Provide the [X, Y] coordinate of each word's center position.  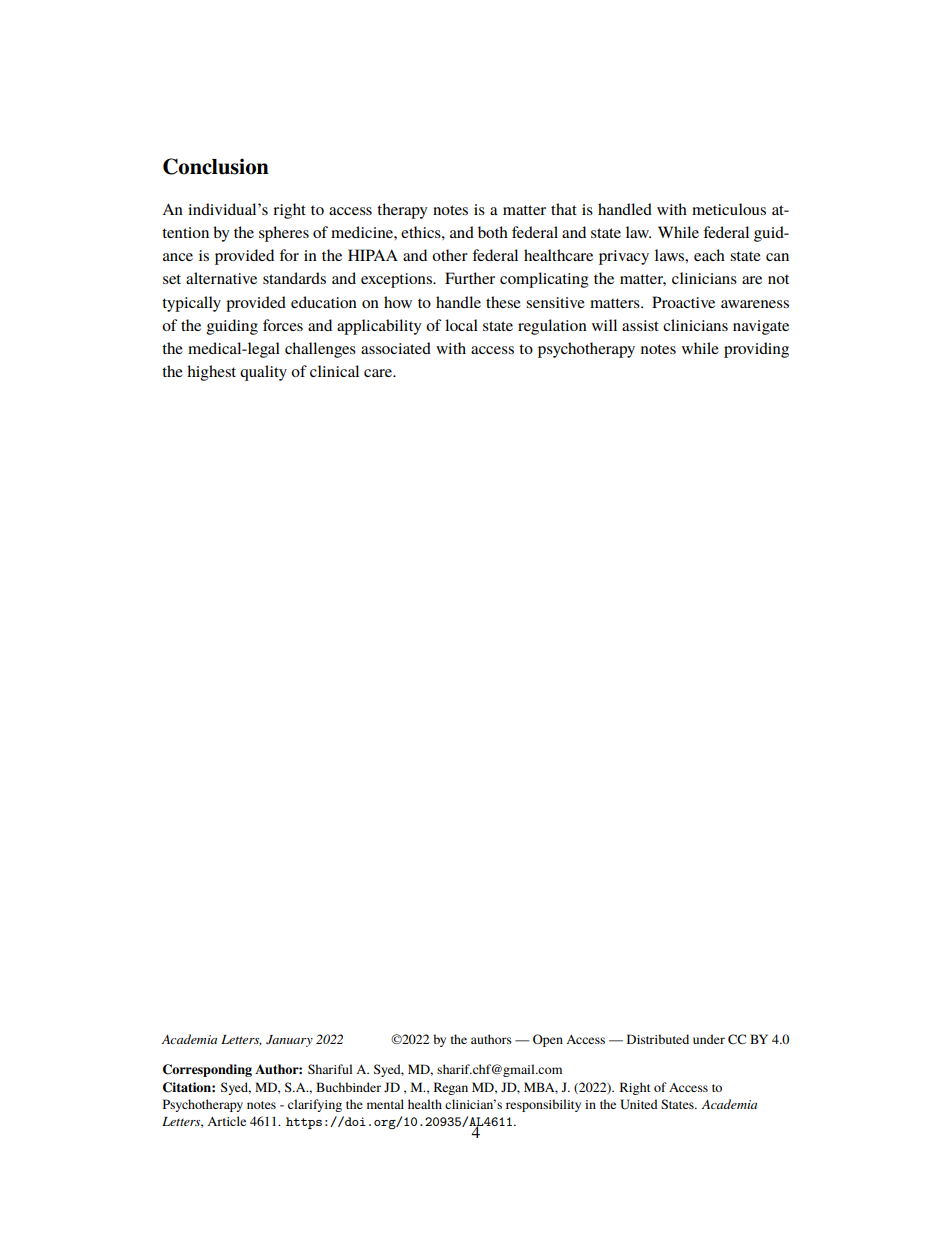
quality [263, 373]
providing [756, 350]
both [493, 232]
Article [226, 1121]
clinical [334, 371]
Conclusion [216, 166]
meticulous [729, 209]
